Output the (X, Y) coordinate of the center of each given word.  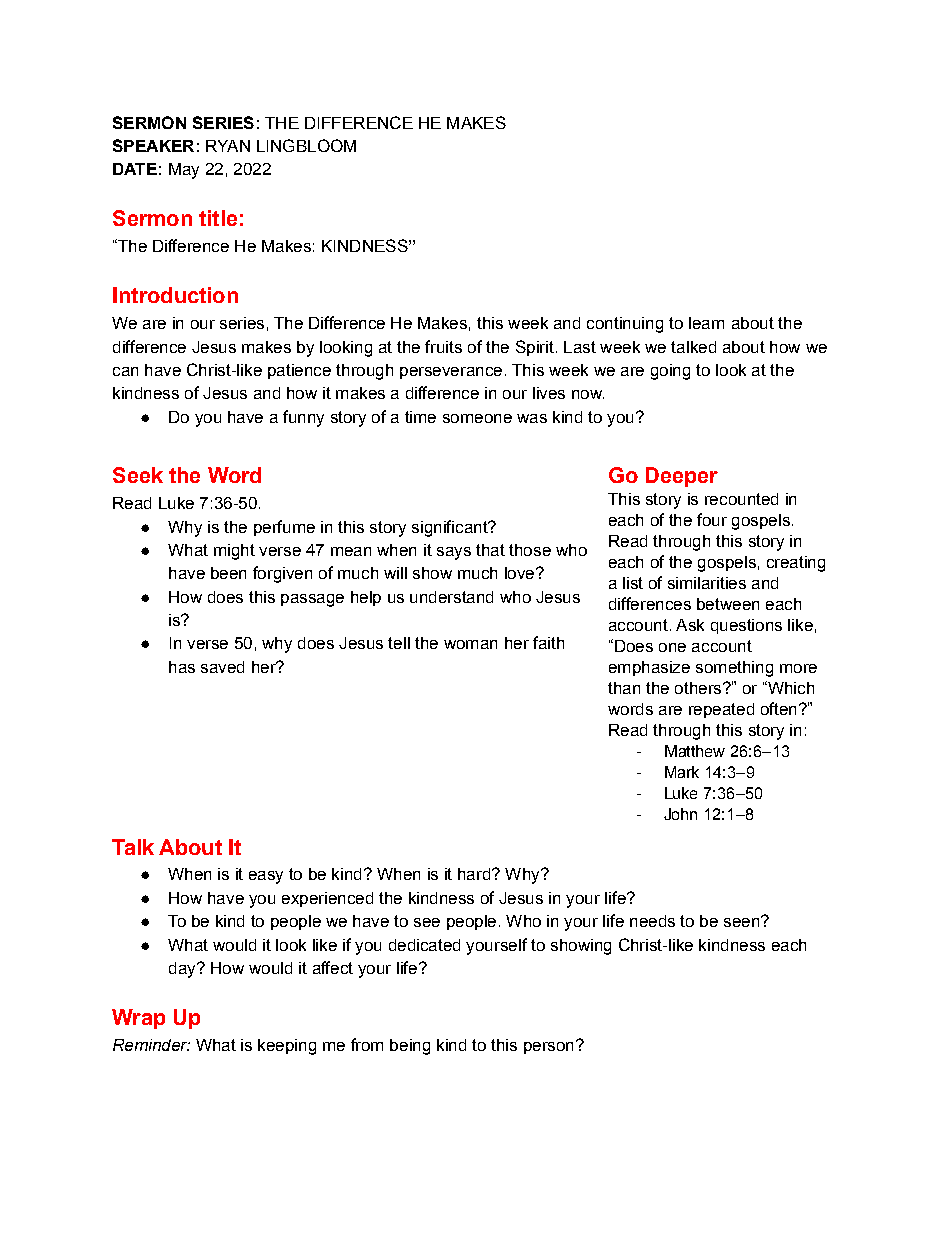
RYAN (228, 146)
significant (451, 528)
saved (222, 667)
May (184, 171)
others (699, 688)
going (670, 372)
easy (266, 877)
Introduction (175, 295)
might (234, 552)
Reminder (151, 1045)
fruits (443, 346)
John (680, 814)
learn (706, 323)
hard (474, 874)
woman (470, 644)
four (712, 519)
